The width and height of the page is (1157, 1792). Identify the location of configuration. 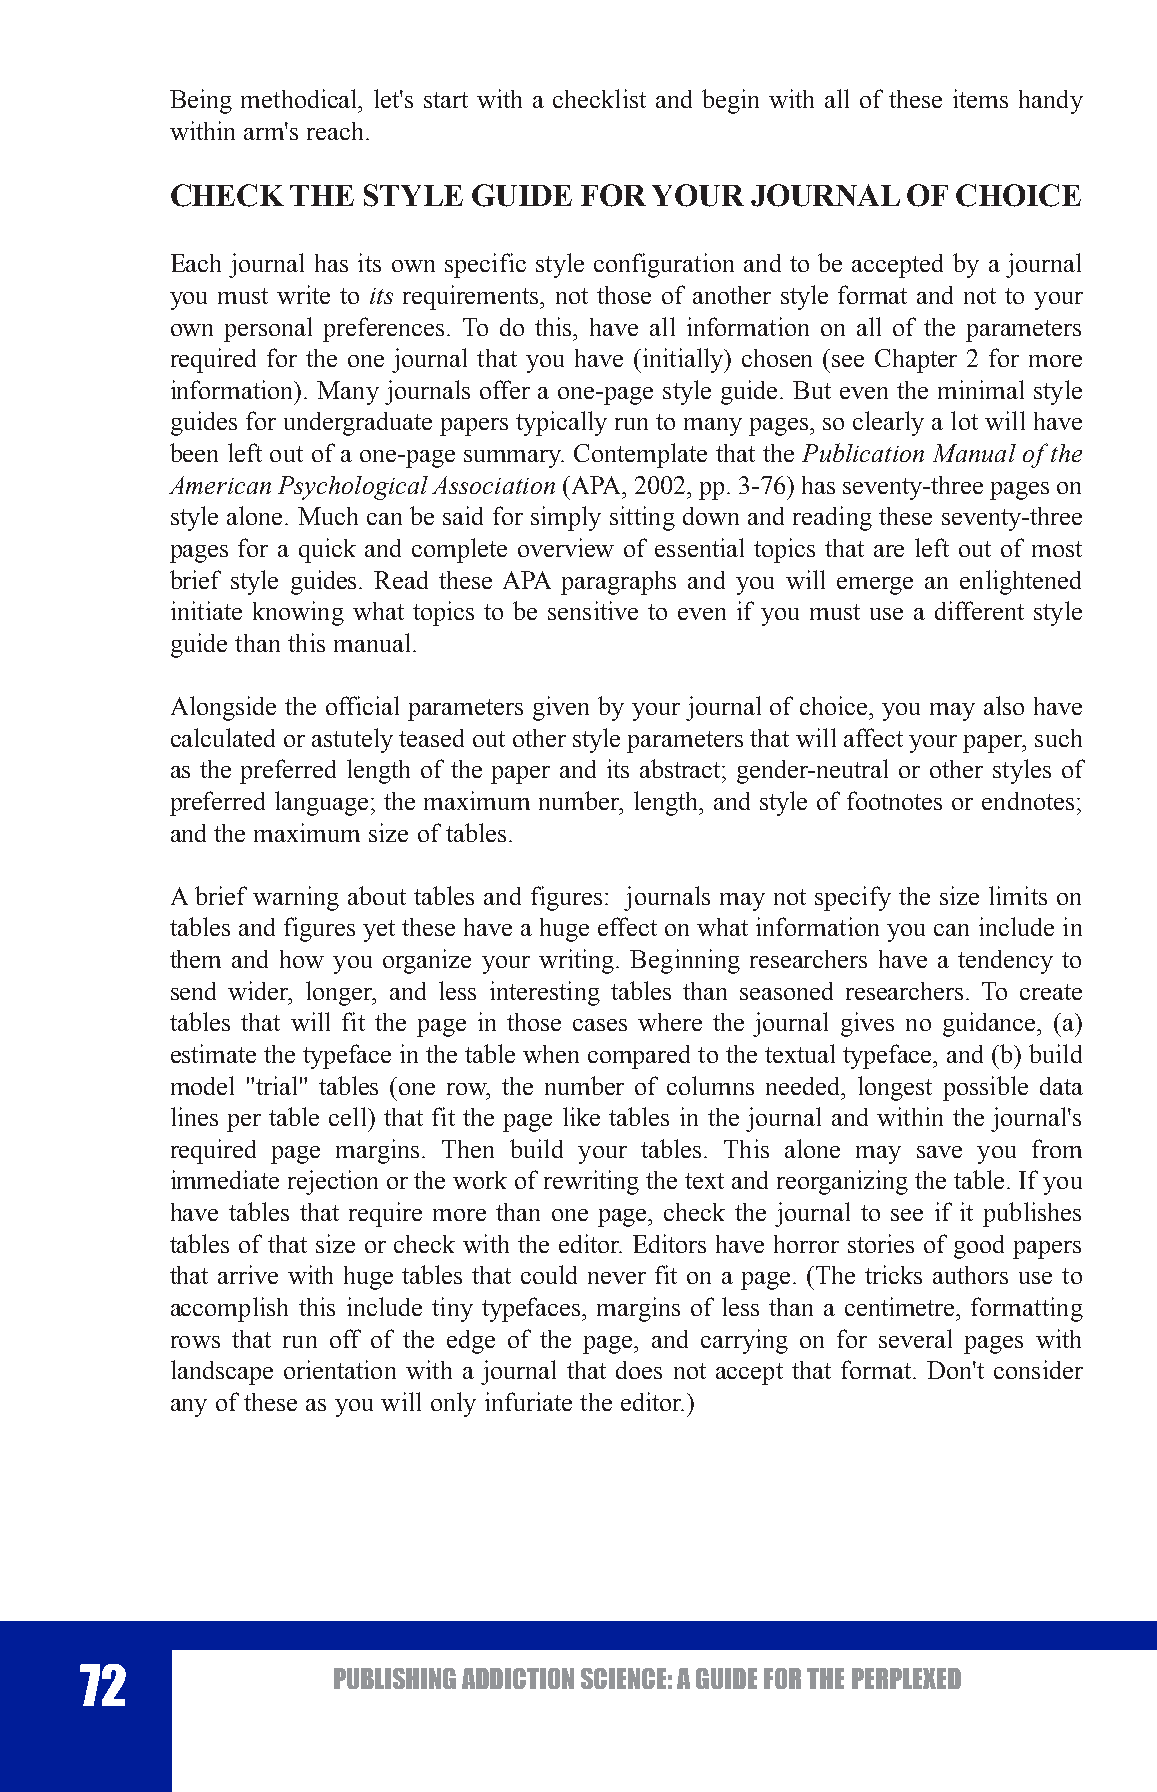
(664, 265).
